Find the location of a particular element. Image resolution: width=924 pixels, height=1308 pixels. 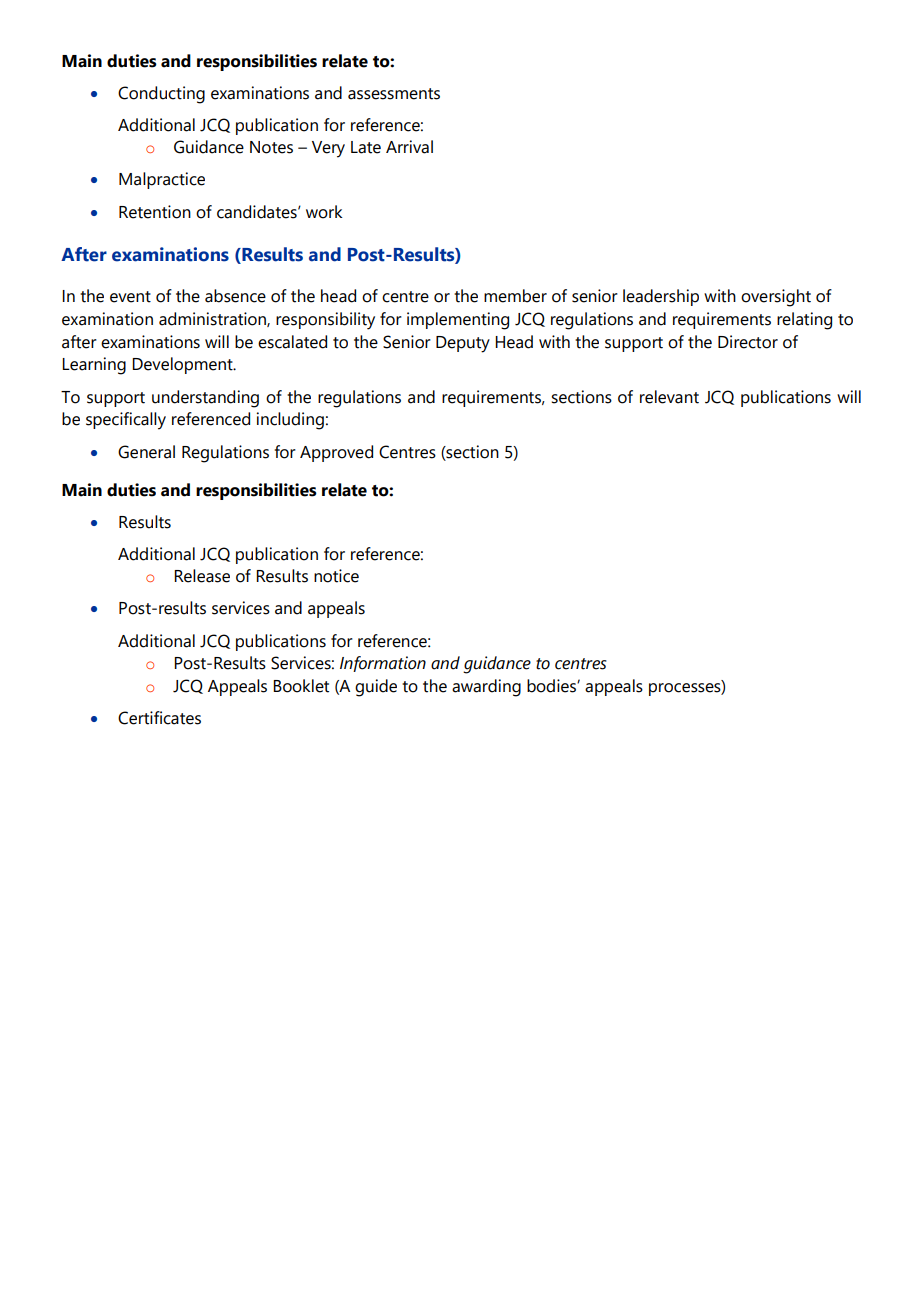

relevant is located at coordinates (669, 397).
